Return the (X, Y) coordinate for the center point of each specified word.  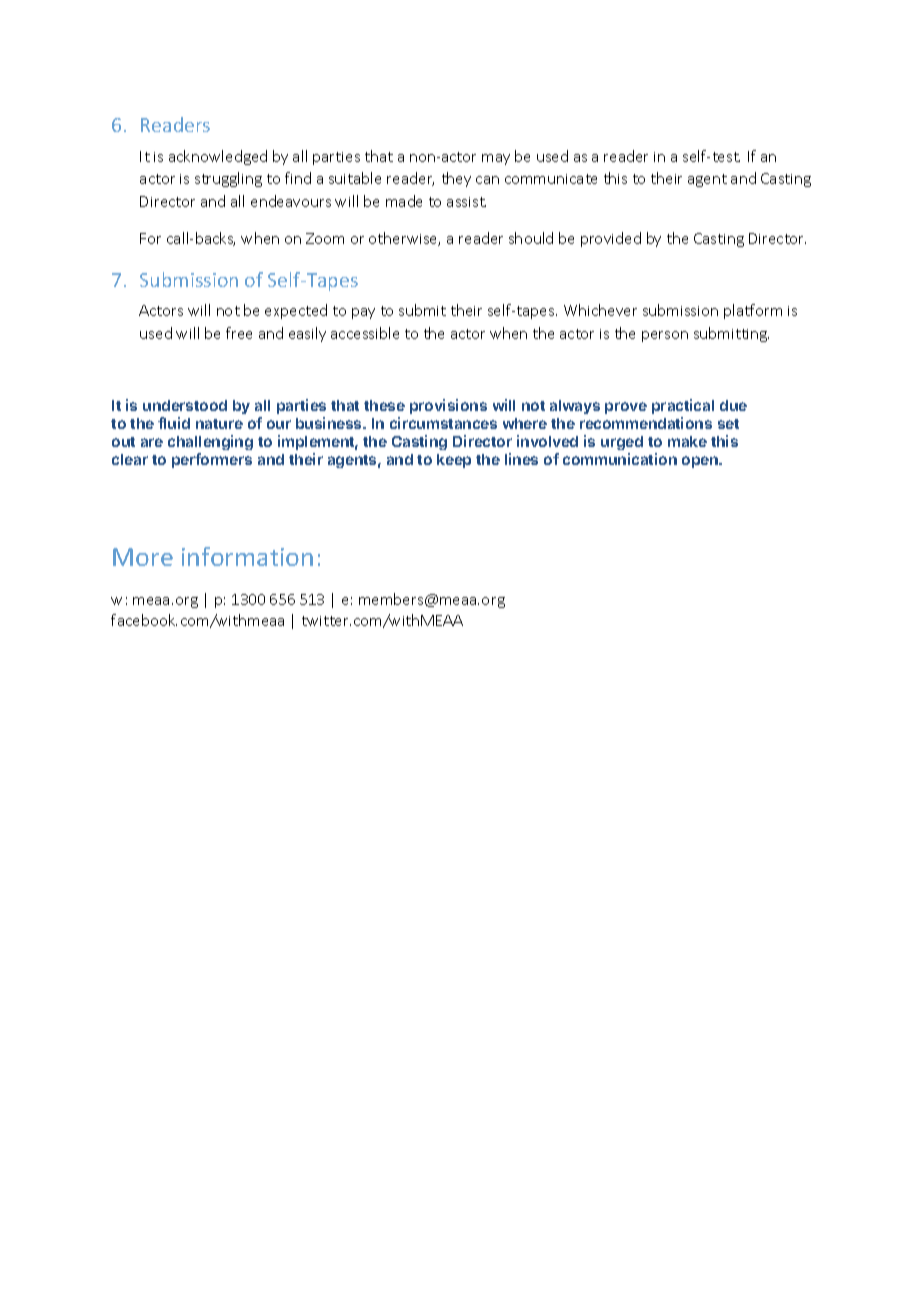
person (665, 336)
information (247, 556)
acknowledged (218, 157)
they (456, 179)
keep (454, 461)
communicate (551, 179)
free (239, 333)
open (701, 462)
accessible (365, 333)
